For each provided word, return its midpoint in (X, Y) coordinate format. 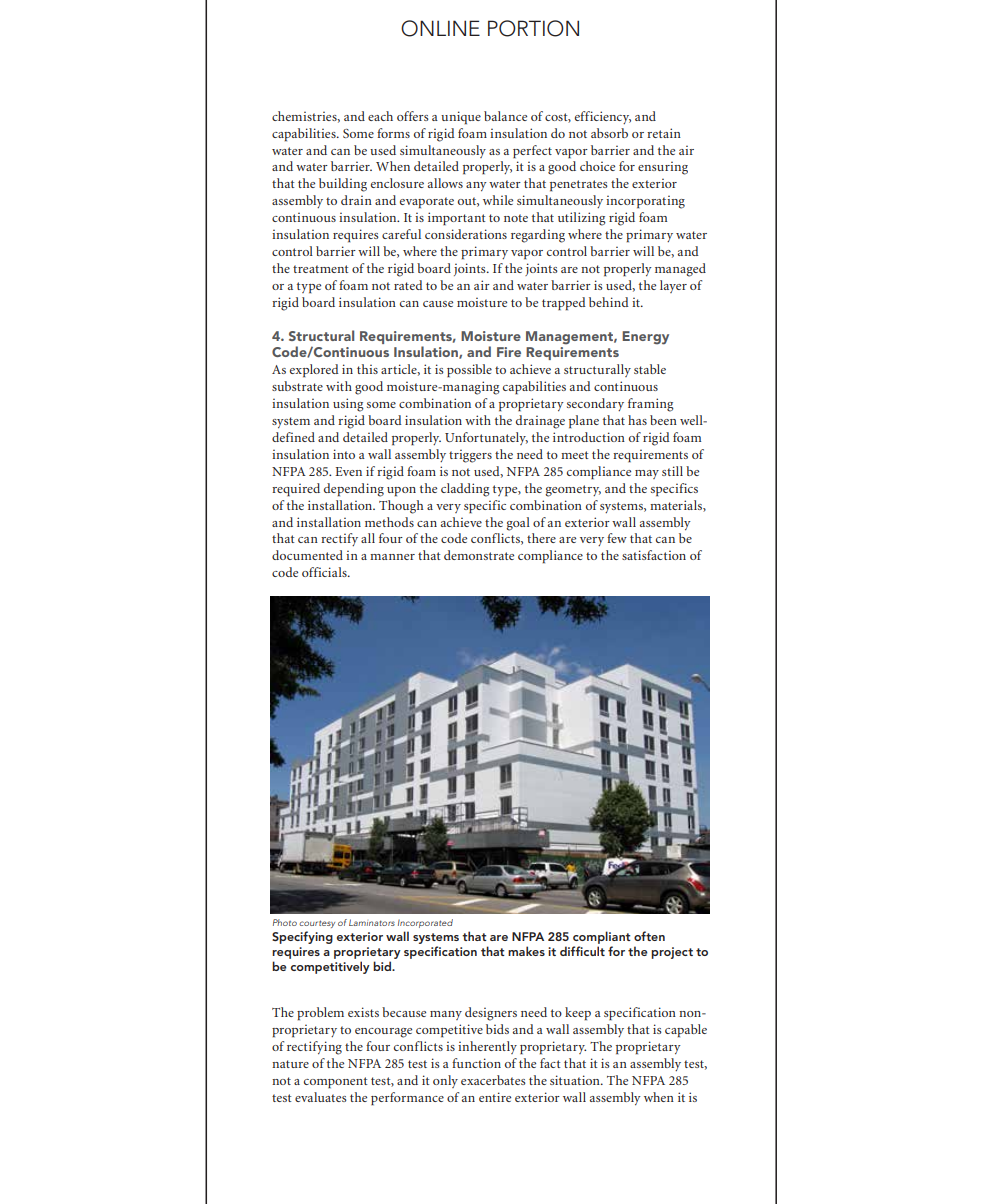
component (336, 1083)
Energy (645, 338)
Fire (509, 352)
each (380, 116)
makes (526, 951)
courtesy (317, 924)
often (649, 936)
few (617, 538)
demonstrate (479, 555)
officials (325, 572)
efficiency (603, 117)
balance (505, 116)
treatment (321, 269)
